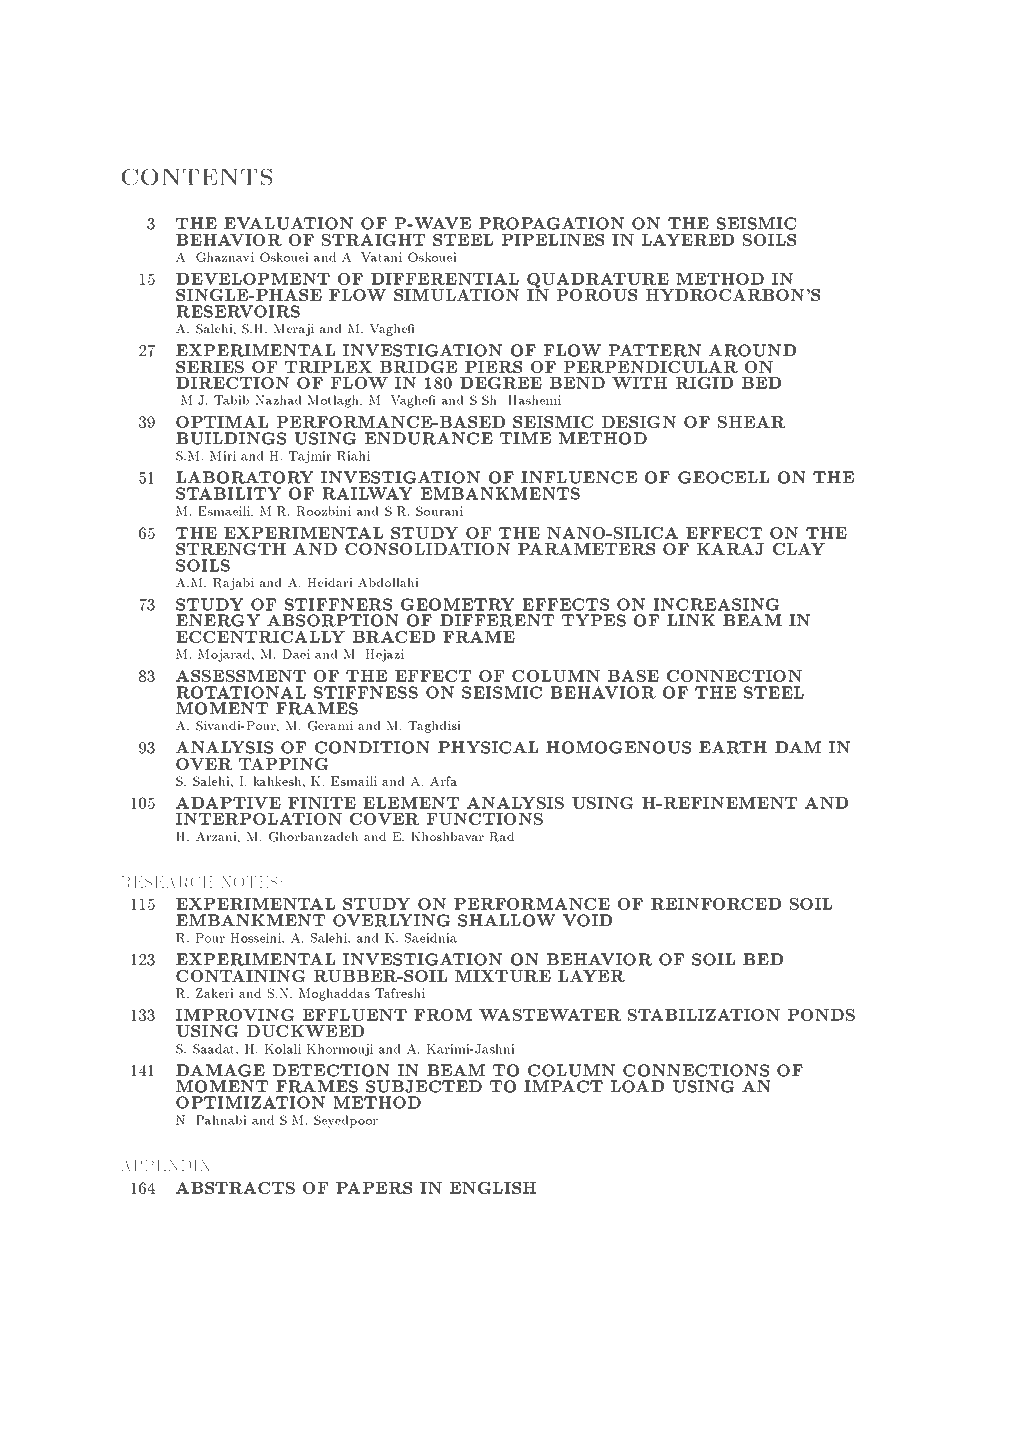  Describe the element at coordinates (507, 920) in the screenshot. I see `SHALLOW` at that location.
